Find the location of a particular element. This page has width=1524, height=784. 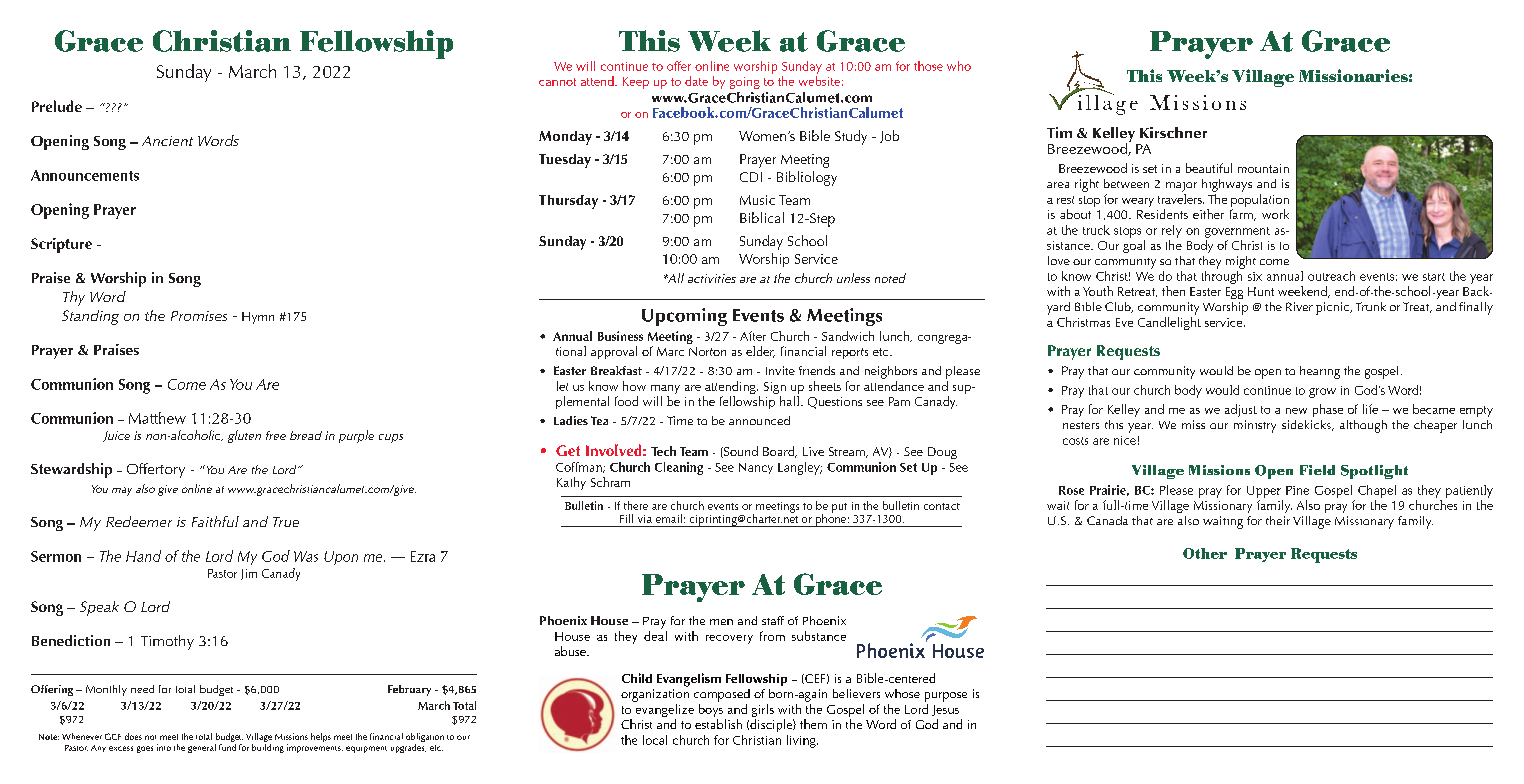

Prelude is located at coordinates (57, 106).
